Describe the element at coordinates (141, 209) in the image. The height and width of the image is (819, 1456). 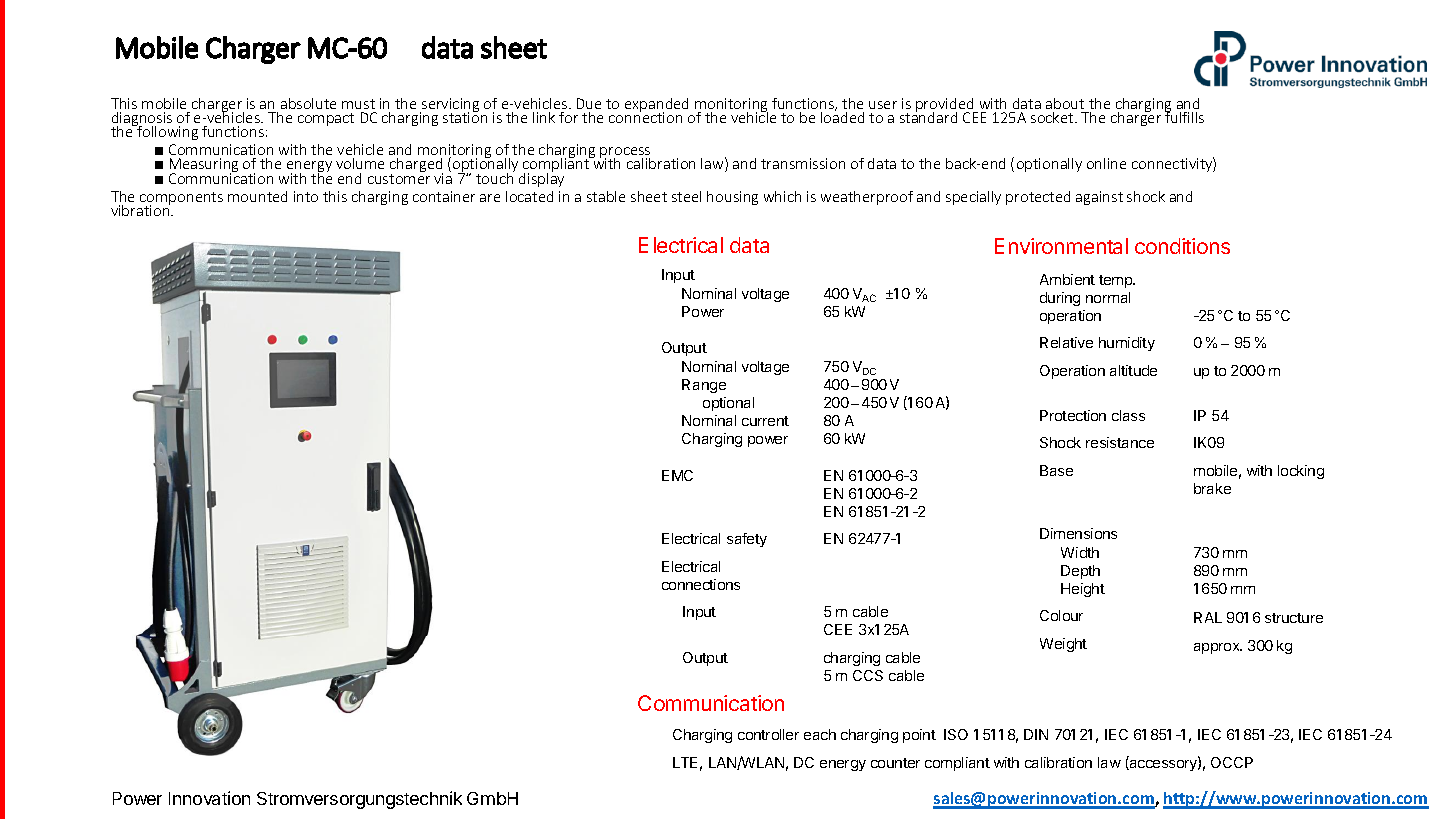
I see `vibration` at that location.
